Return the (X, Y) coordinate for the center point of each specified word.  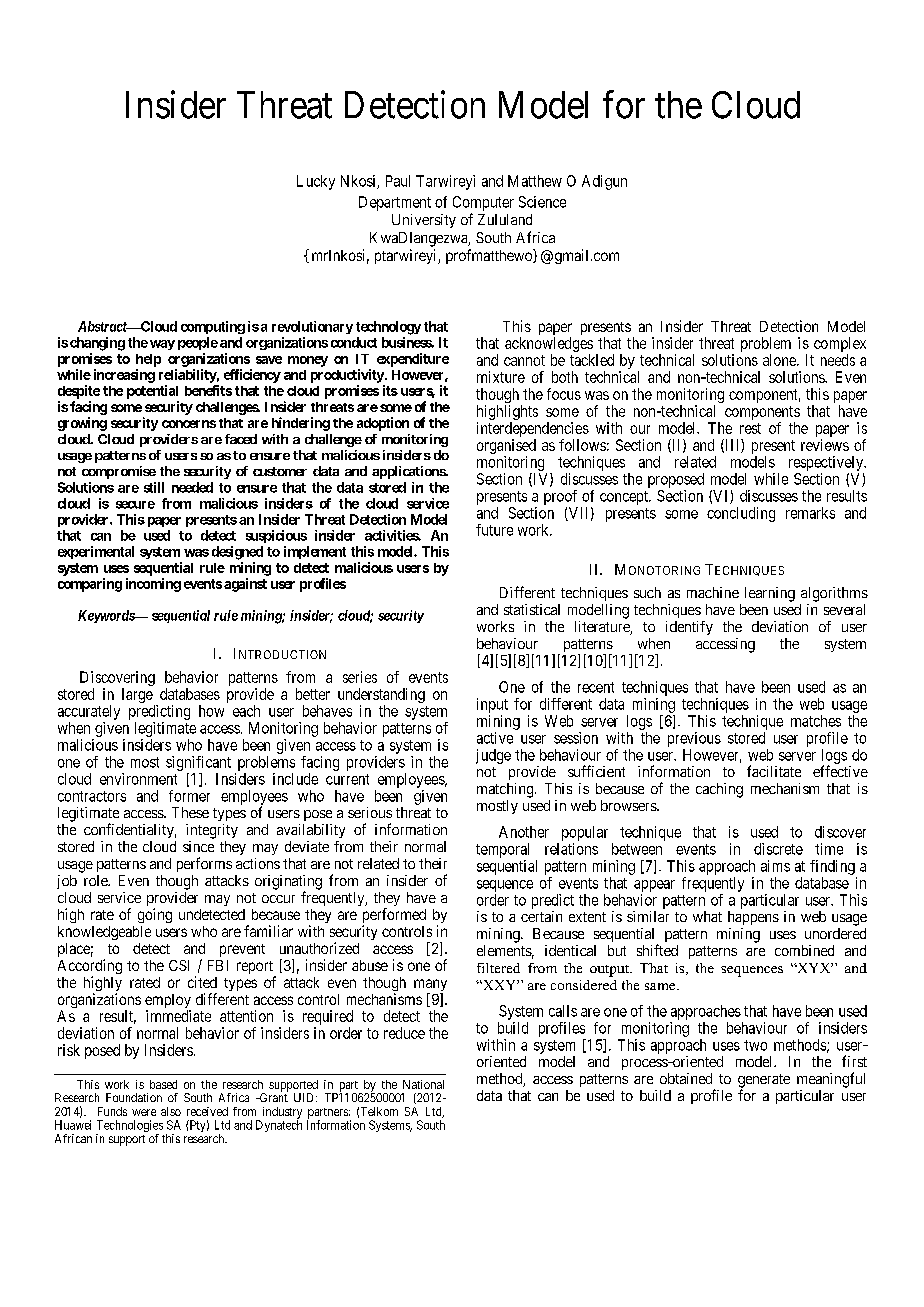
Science (542, 202)
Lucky (316, 182)
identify (689, 628)
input (492, 705)
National (423, 1084)
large (137, 695)
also (171, 1111)
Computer (483, 203)
